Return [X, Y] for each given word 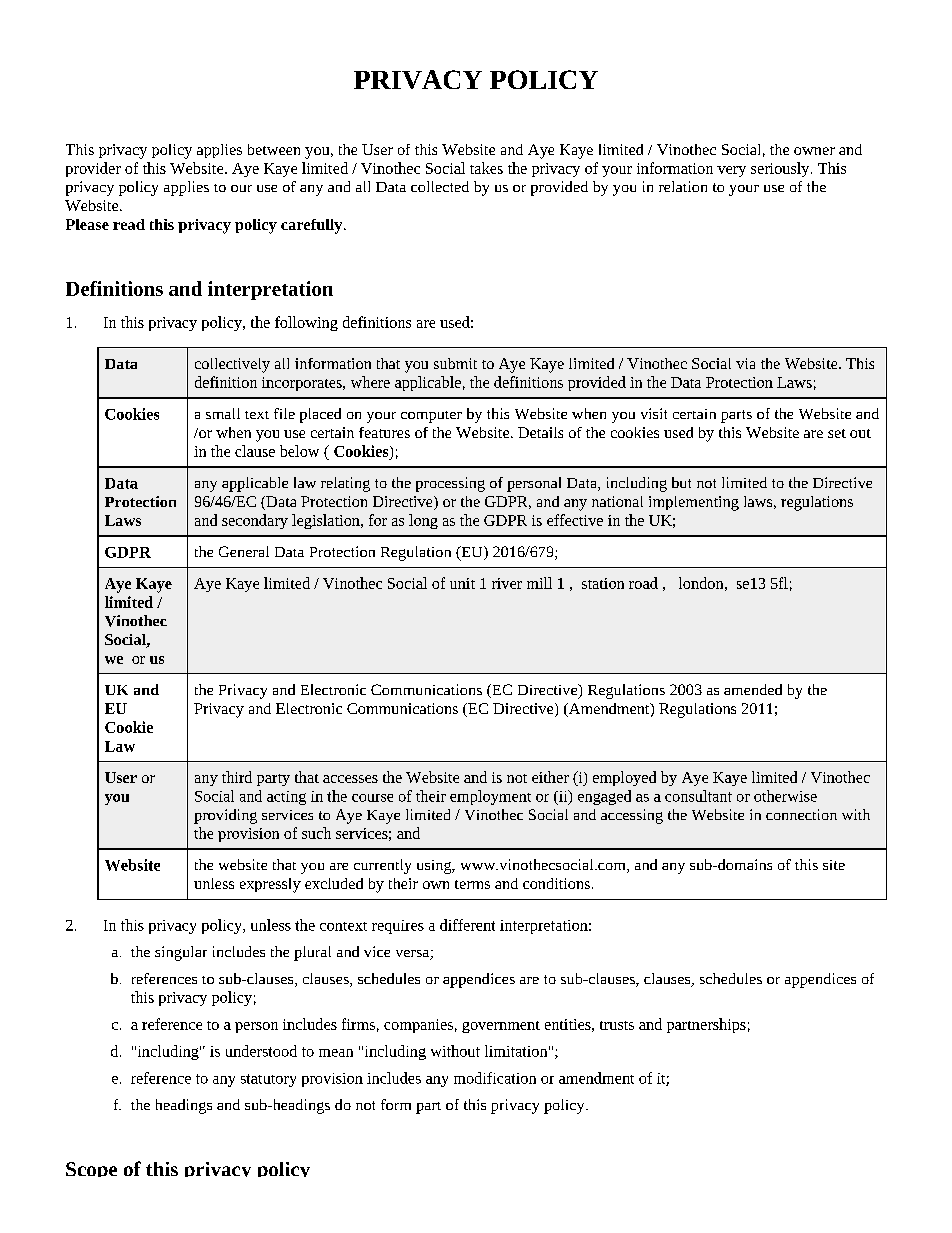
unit [462, 583]
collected [440, 186]
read [129, 224]
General [244, 551]
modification [495, 1078]
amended [753, 689]
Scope [91, 1169]
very [731, 171]
